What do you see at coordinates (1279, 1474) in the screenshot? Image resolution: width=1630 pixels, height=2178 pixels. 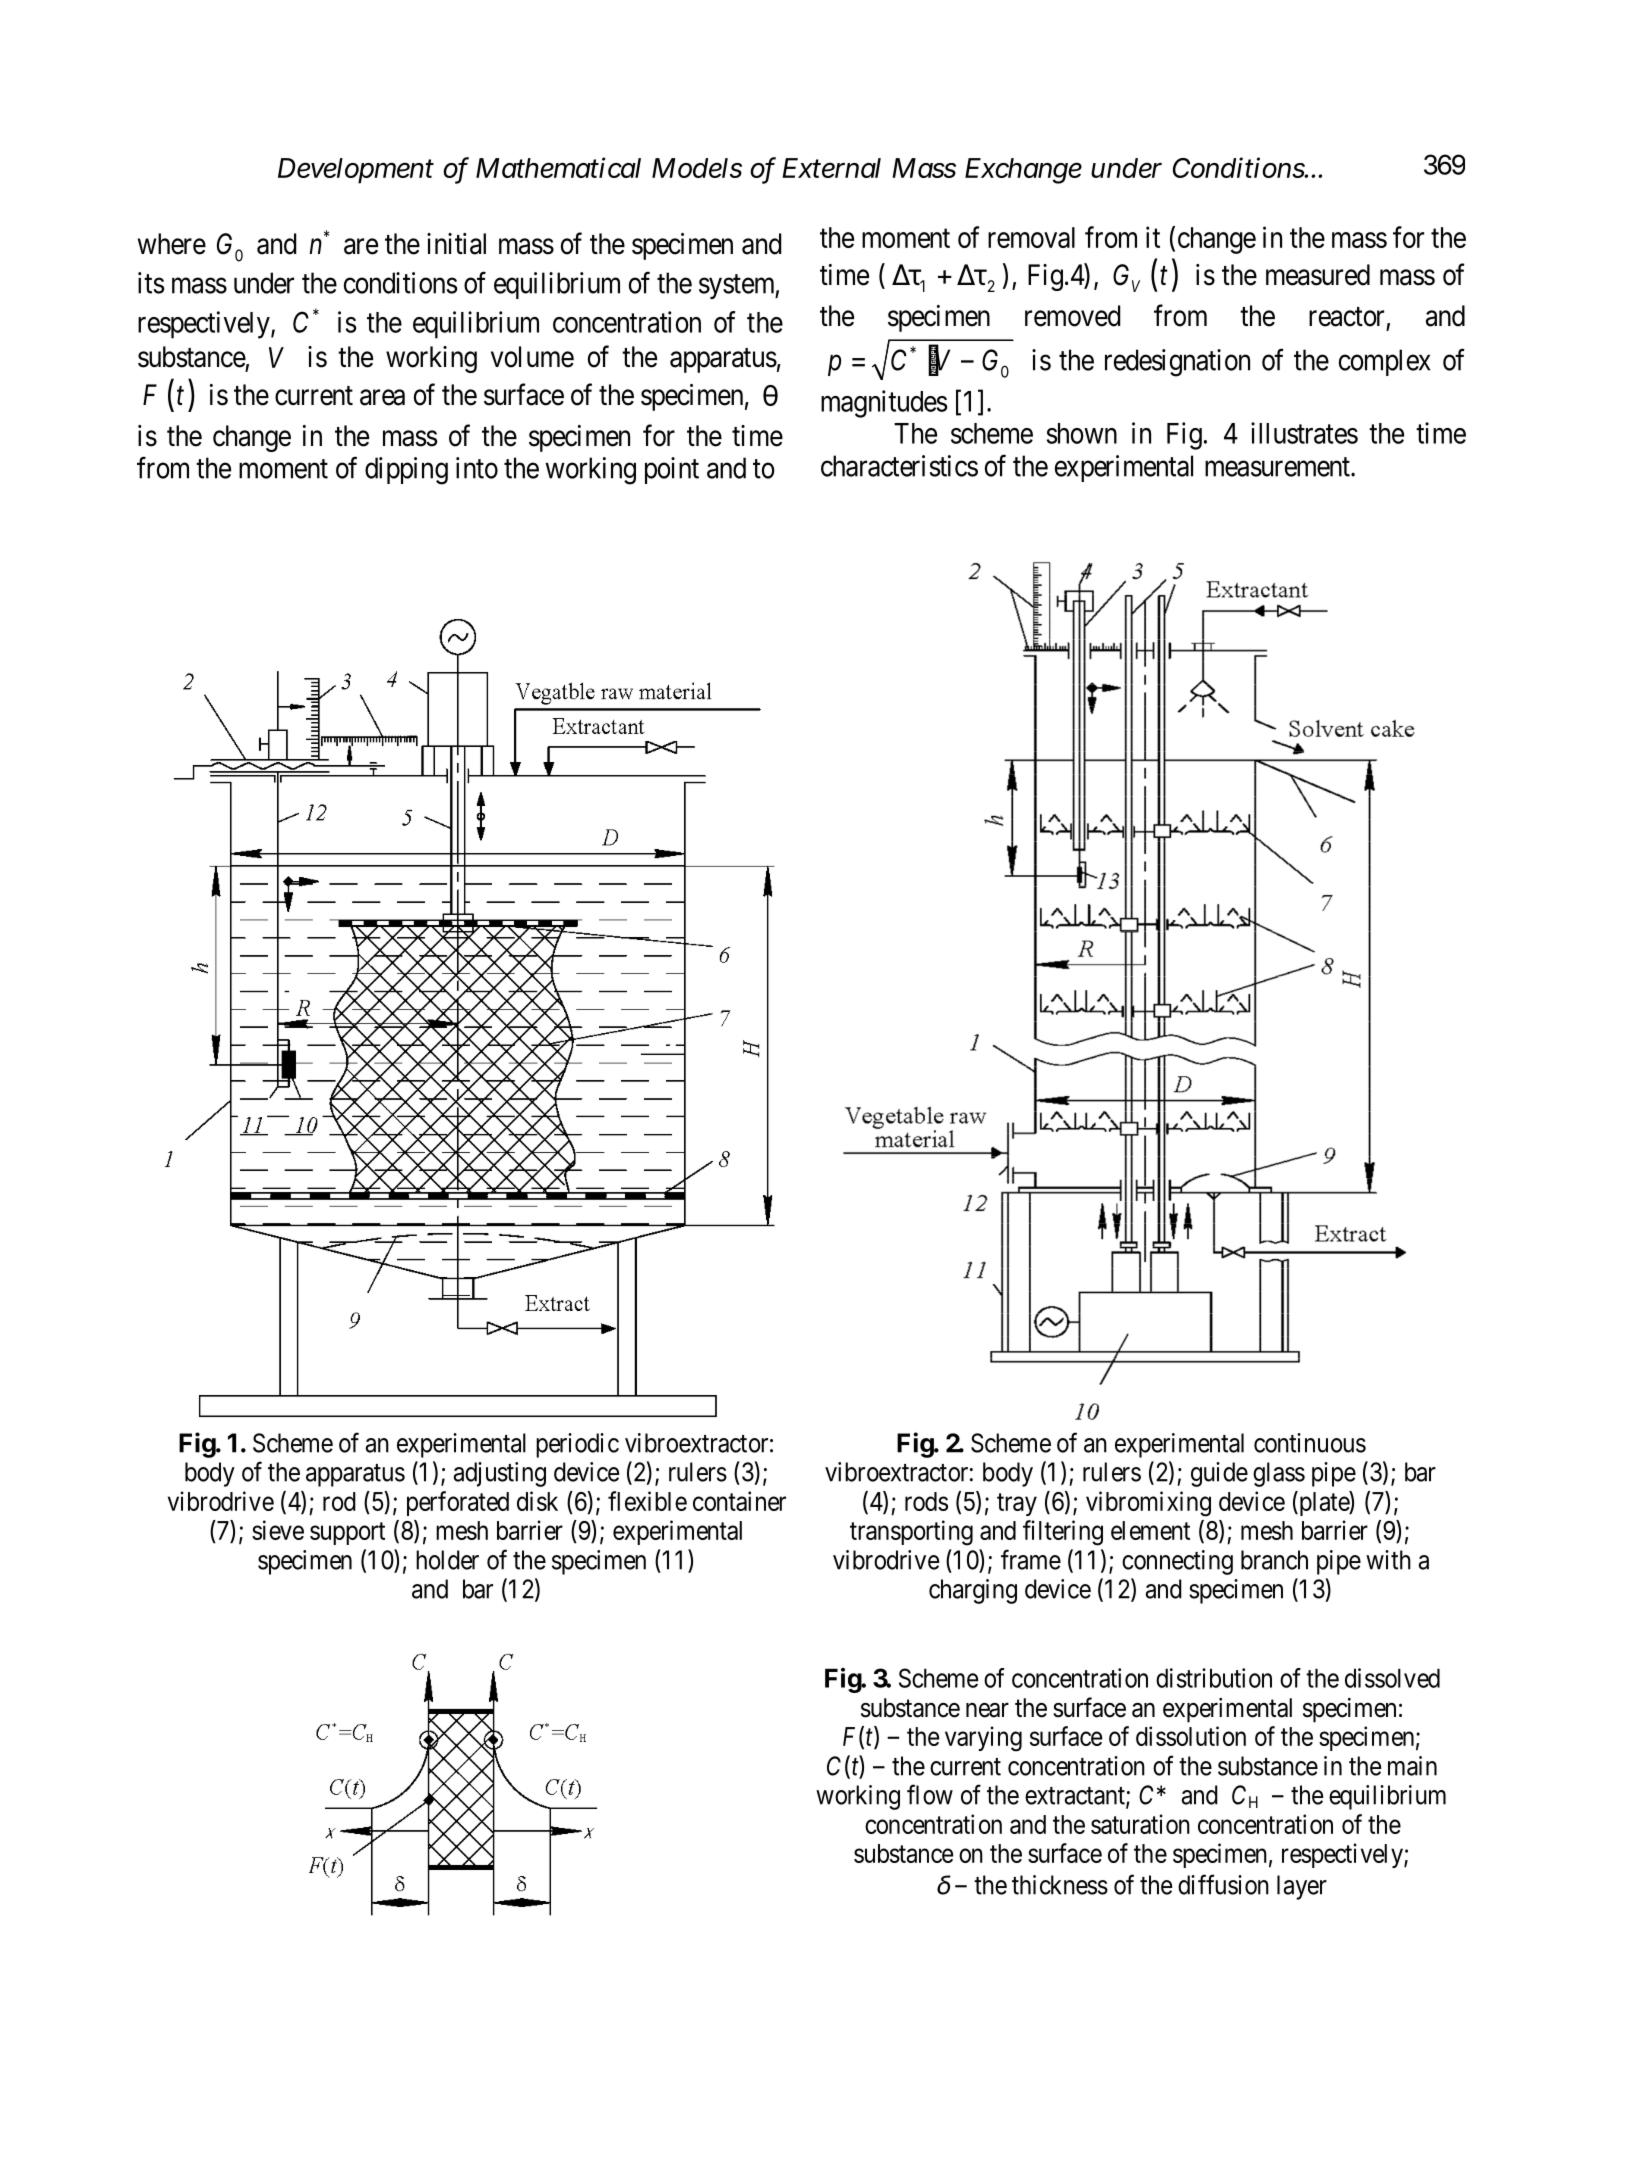 I see `glass` at bounding box center [1279, 1474].
